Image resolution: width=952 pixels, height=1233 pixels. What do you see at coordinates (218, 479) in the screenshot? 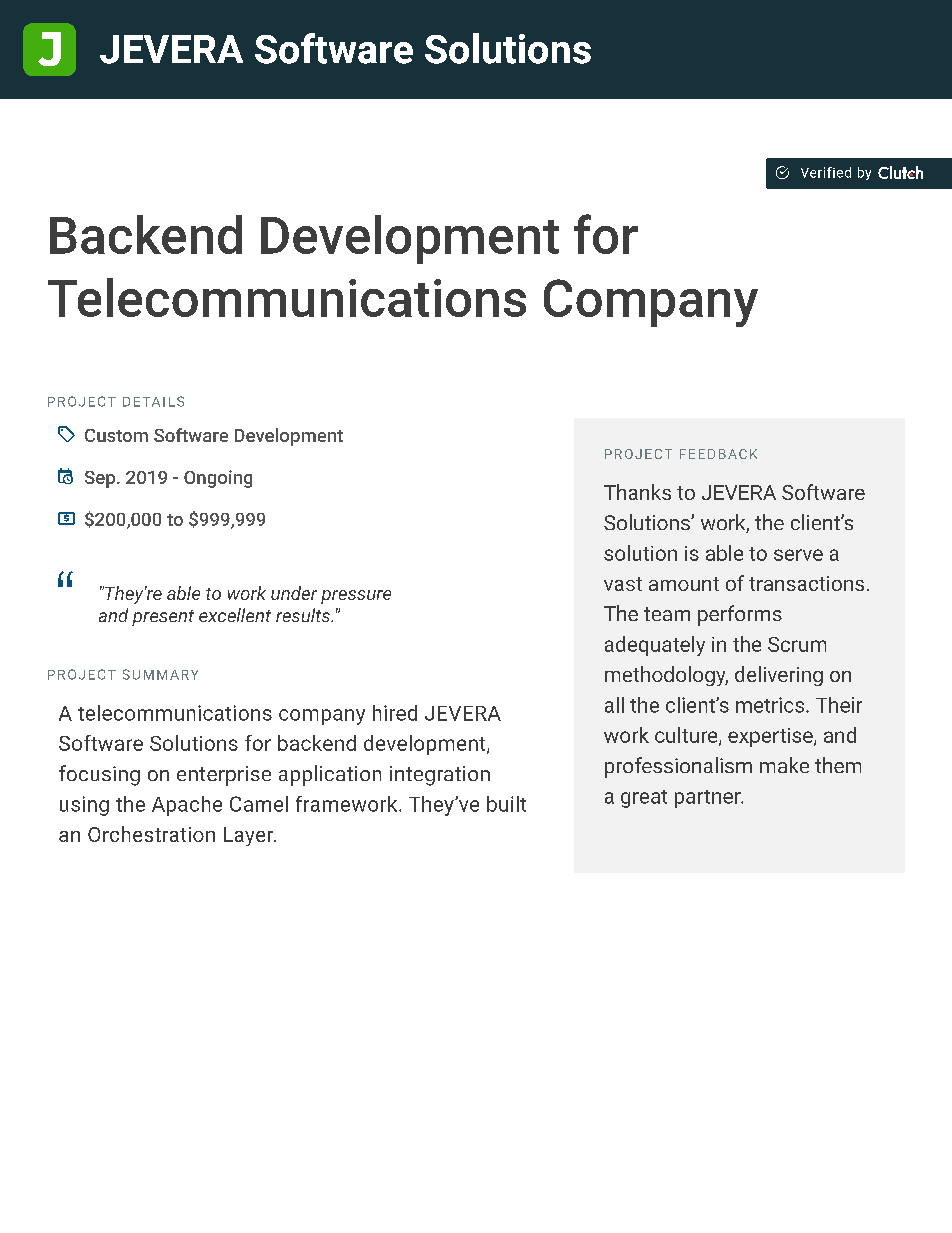
I see `Ongoing` at bounding box center [218, 479].
